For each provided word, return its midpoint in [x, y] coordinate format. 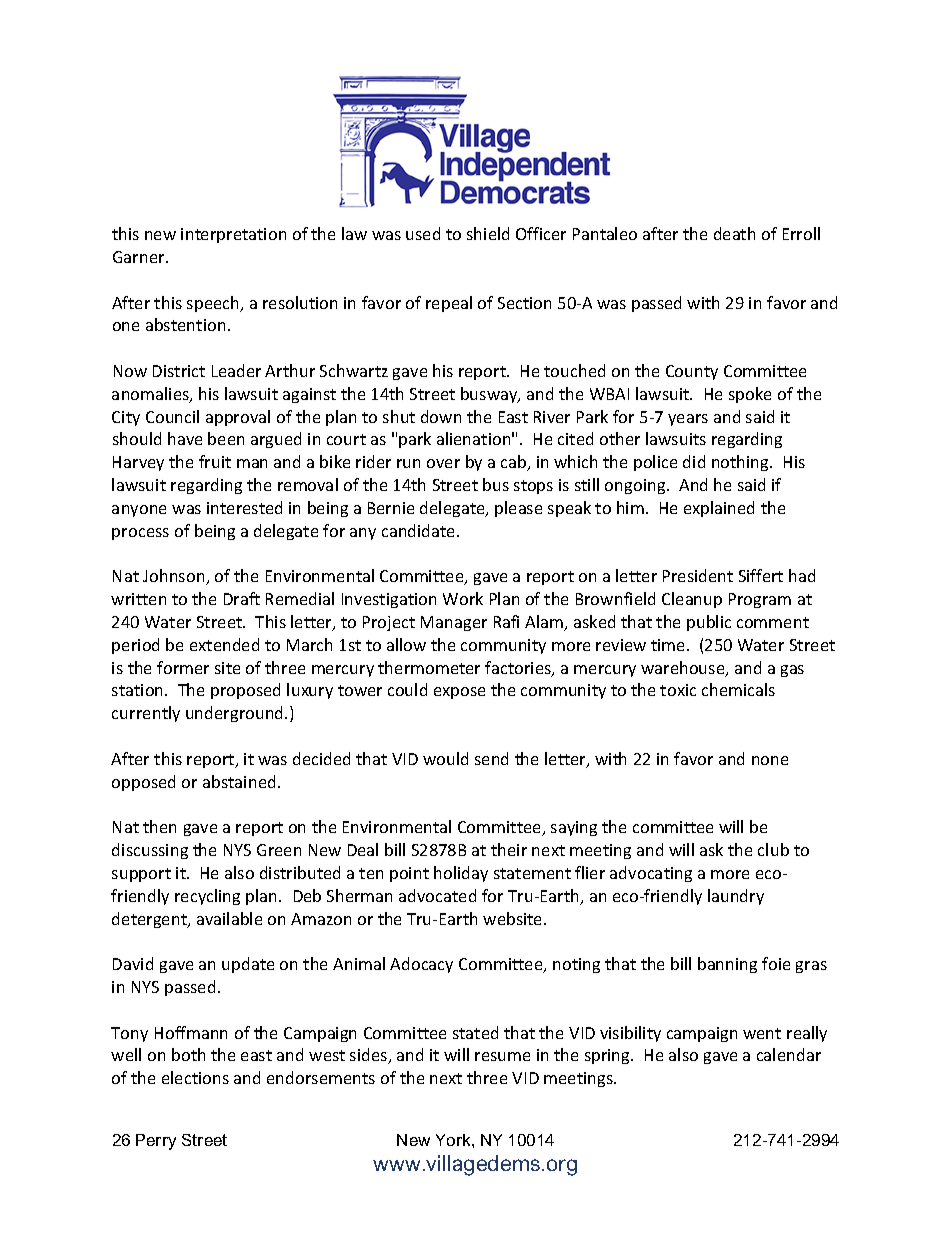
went [762, 1033]
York [454, 1140]
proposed [245, 691]
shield [488, 233]
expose [459, 693]
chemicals [738, 689]
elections [195, 1077]
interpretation [233, 235]
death [734, 233]
